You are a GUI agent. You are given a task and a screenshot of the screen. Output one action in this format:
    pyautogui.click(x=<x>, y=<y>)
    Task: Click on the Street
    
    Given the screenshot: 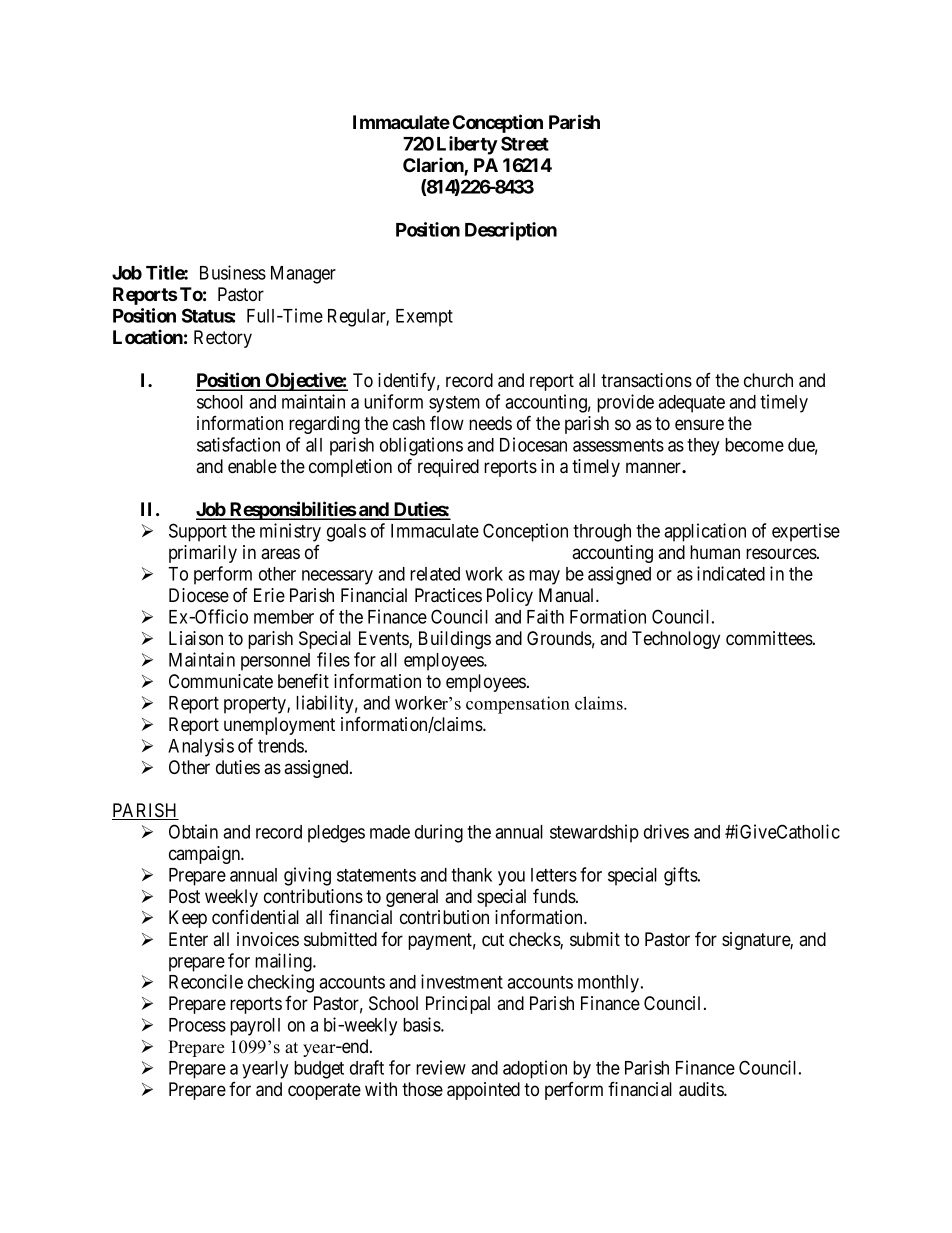 What is the action you would take?
    pyautogui.click(x=525, y=143)
